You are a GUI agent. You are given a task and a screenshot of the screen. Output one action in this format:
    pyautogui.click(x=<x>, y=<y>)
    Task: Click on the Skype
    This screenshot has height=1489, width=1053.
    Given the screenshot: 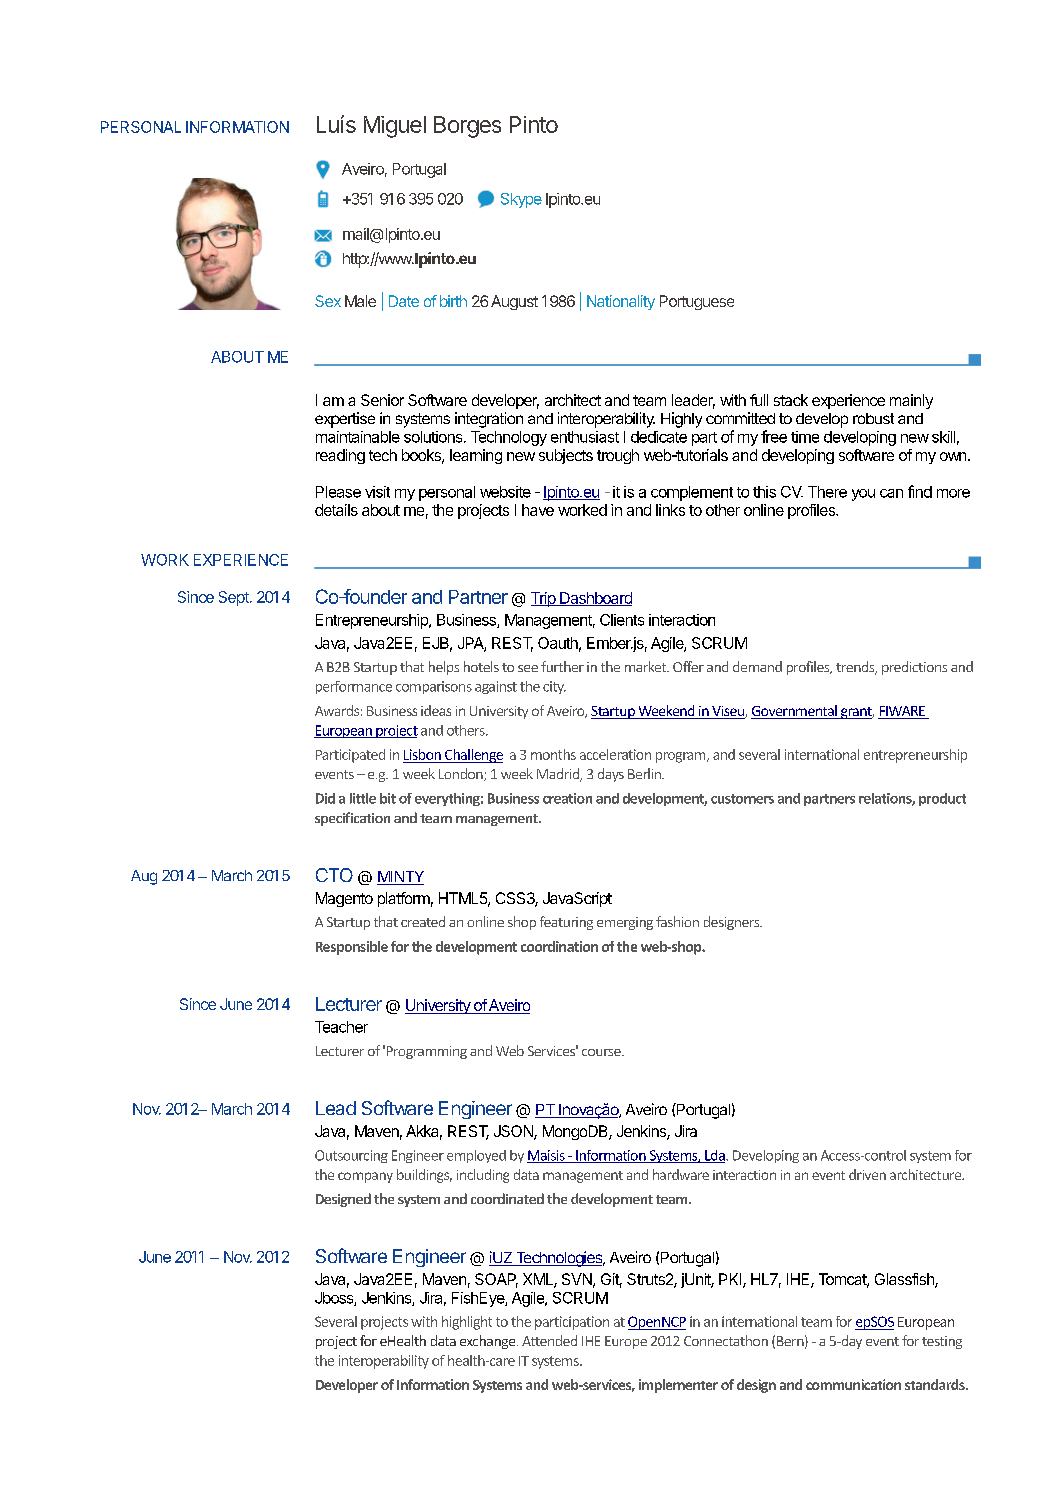 What is the action you would take?
    pyautogui.click(x=521, y=200)
